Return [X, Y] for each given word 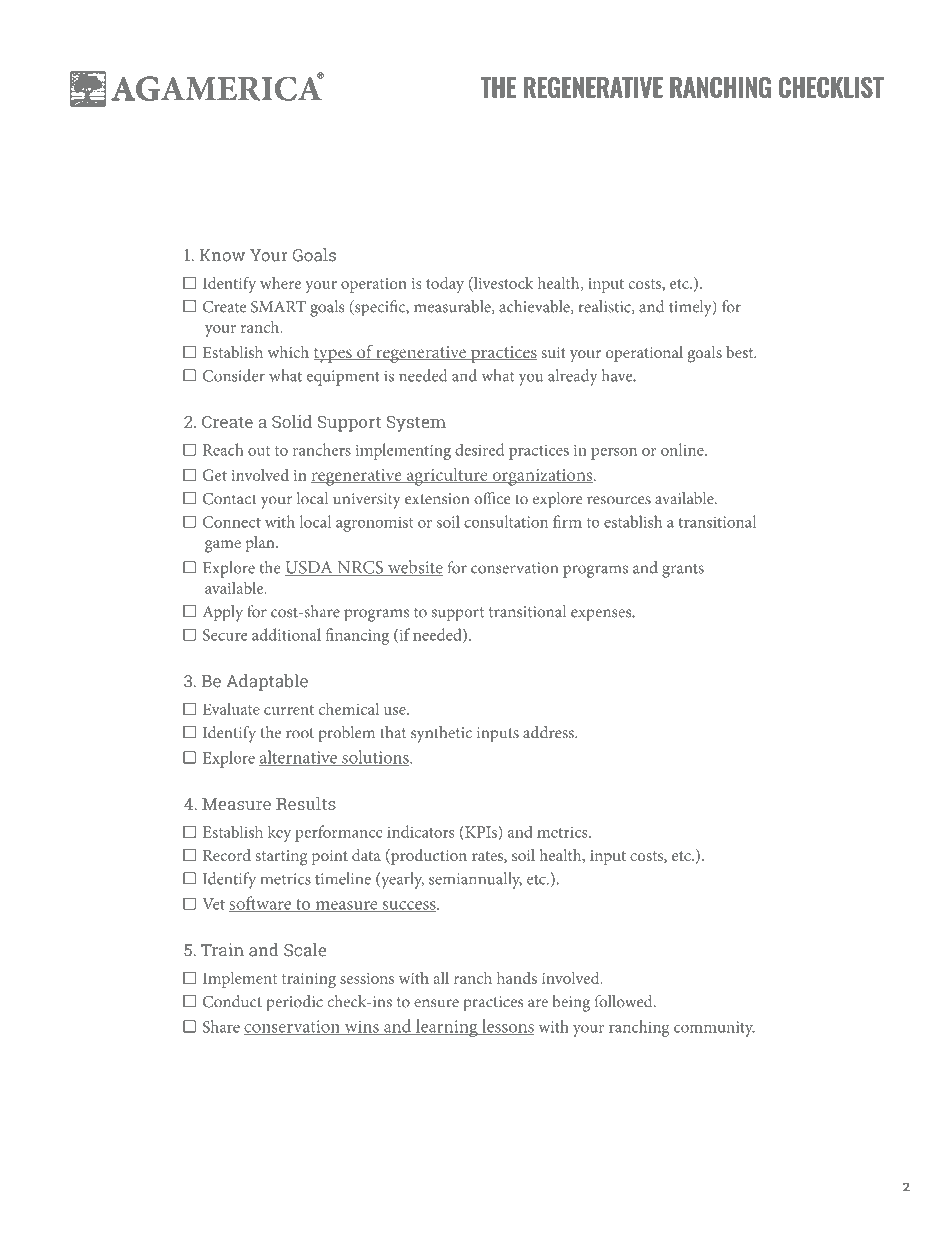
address [549, 732]
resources [619, 500]
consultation [506, 521]
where [280, 283]
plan [261, 544]
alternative [299, 758]
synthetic [441, 734]
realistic [606, 307]
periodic [295, 1003]
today [445, 285]
